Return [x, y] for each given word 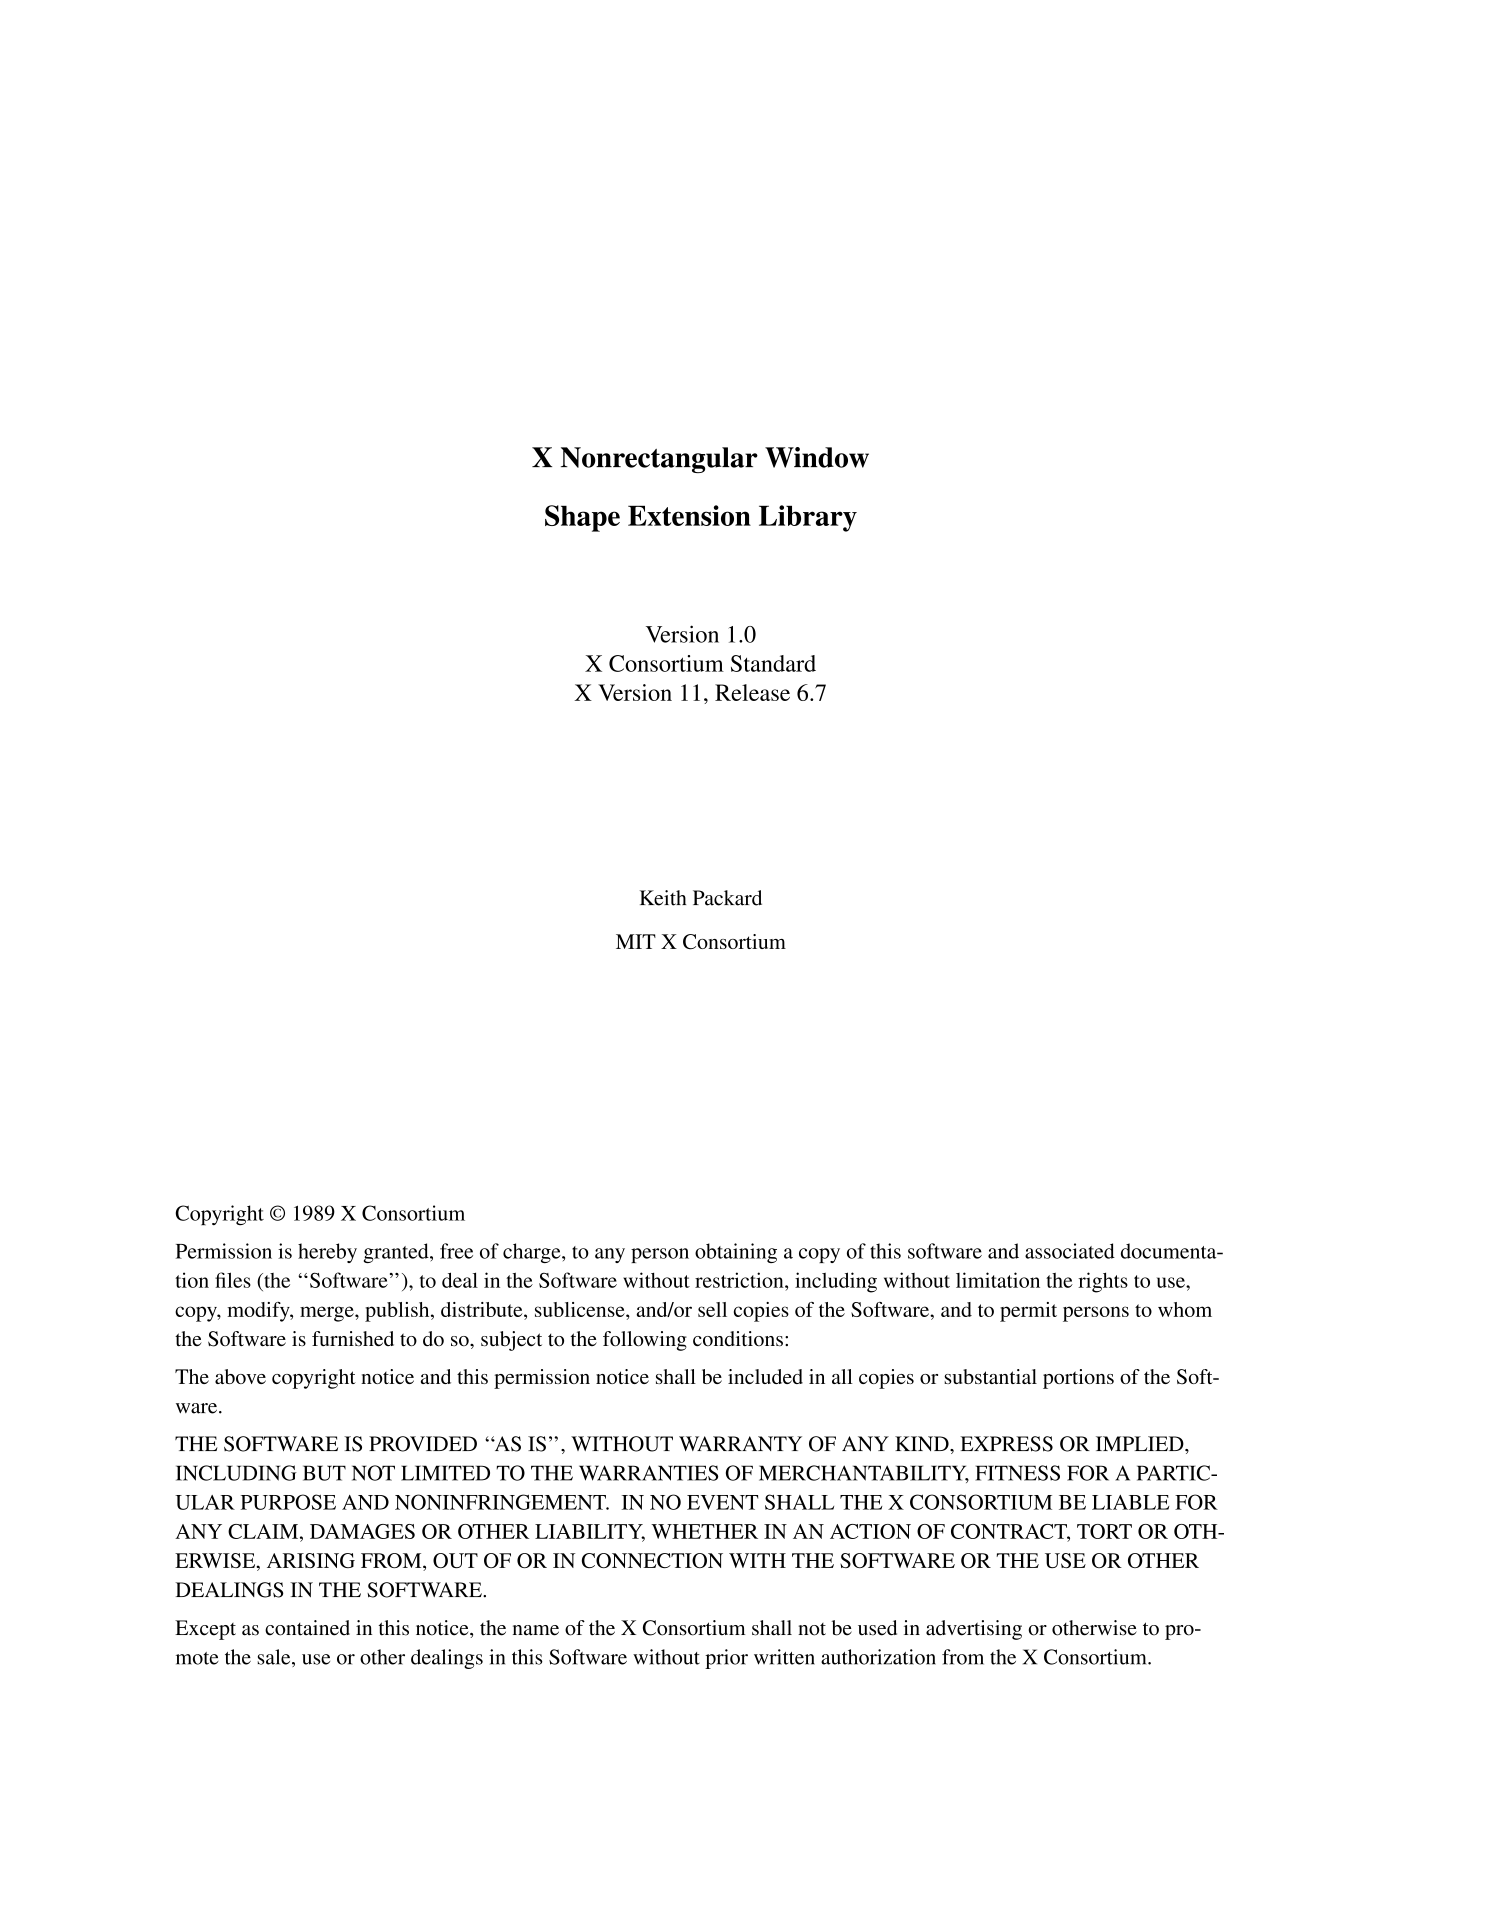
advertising [974, 1630]
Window [817, 457]
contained [307, 1628]
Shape [582, 518]
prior [726, 1659]
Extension [689, 515]
